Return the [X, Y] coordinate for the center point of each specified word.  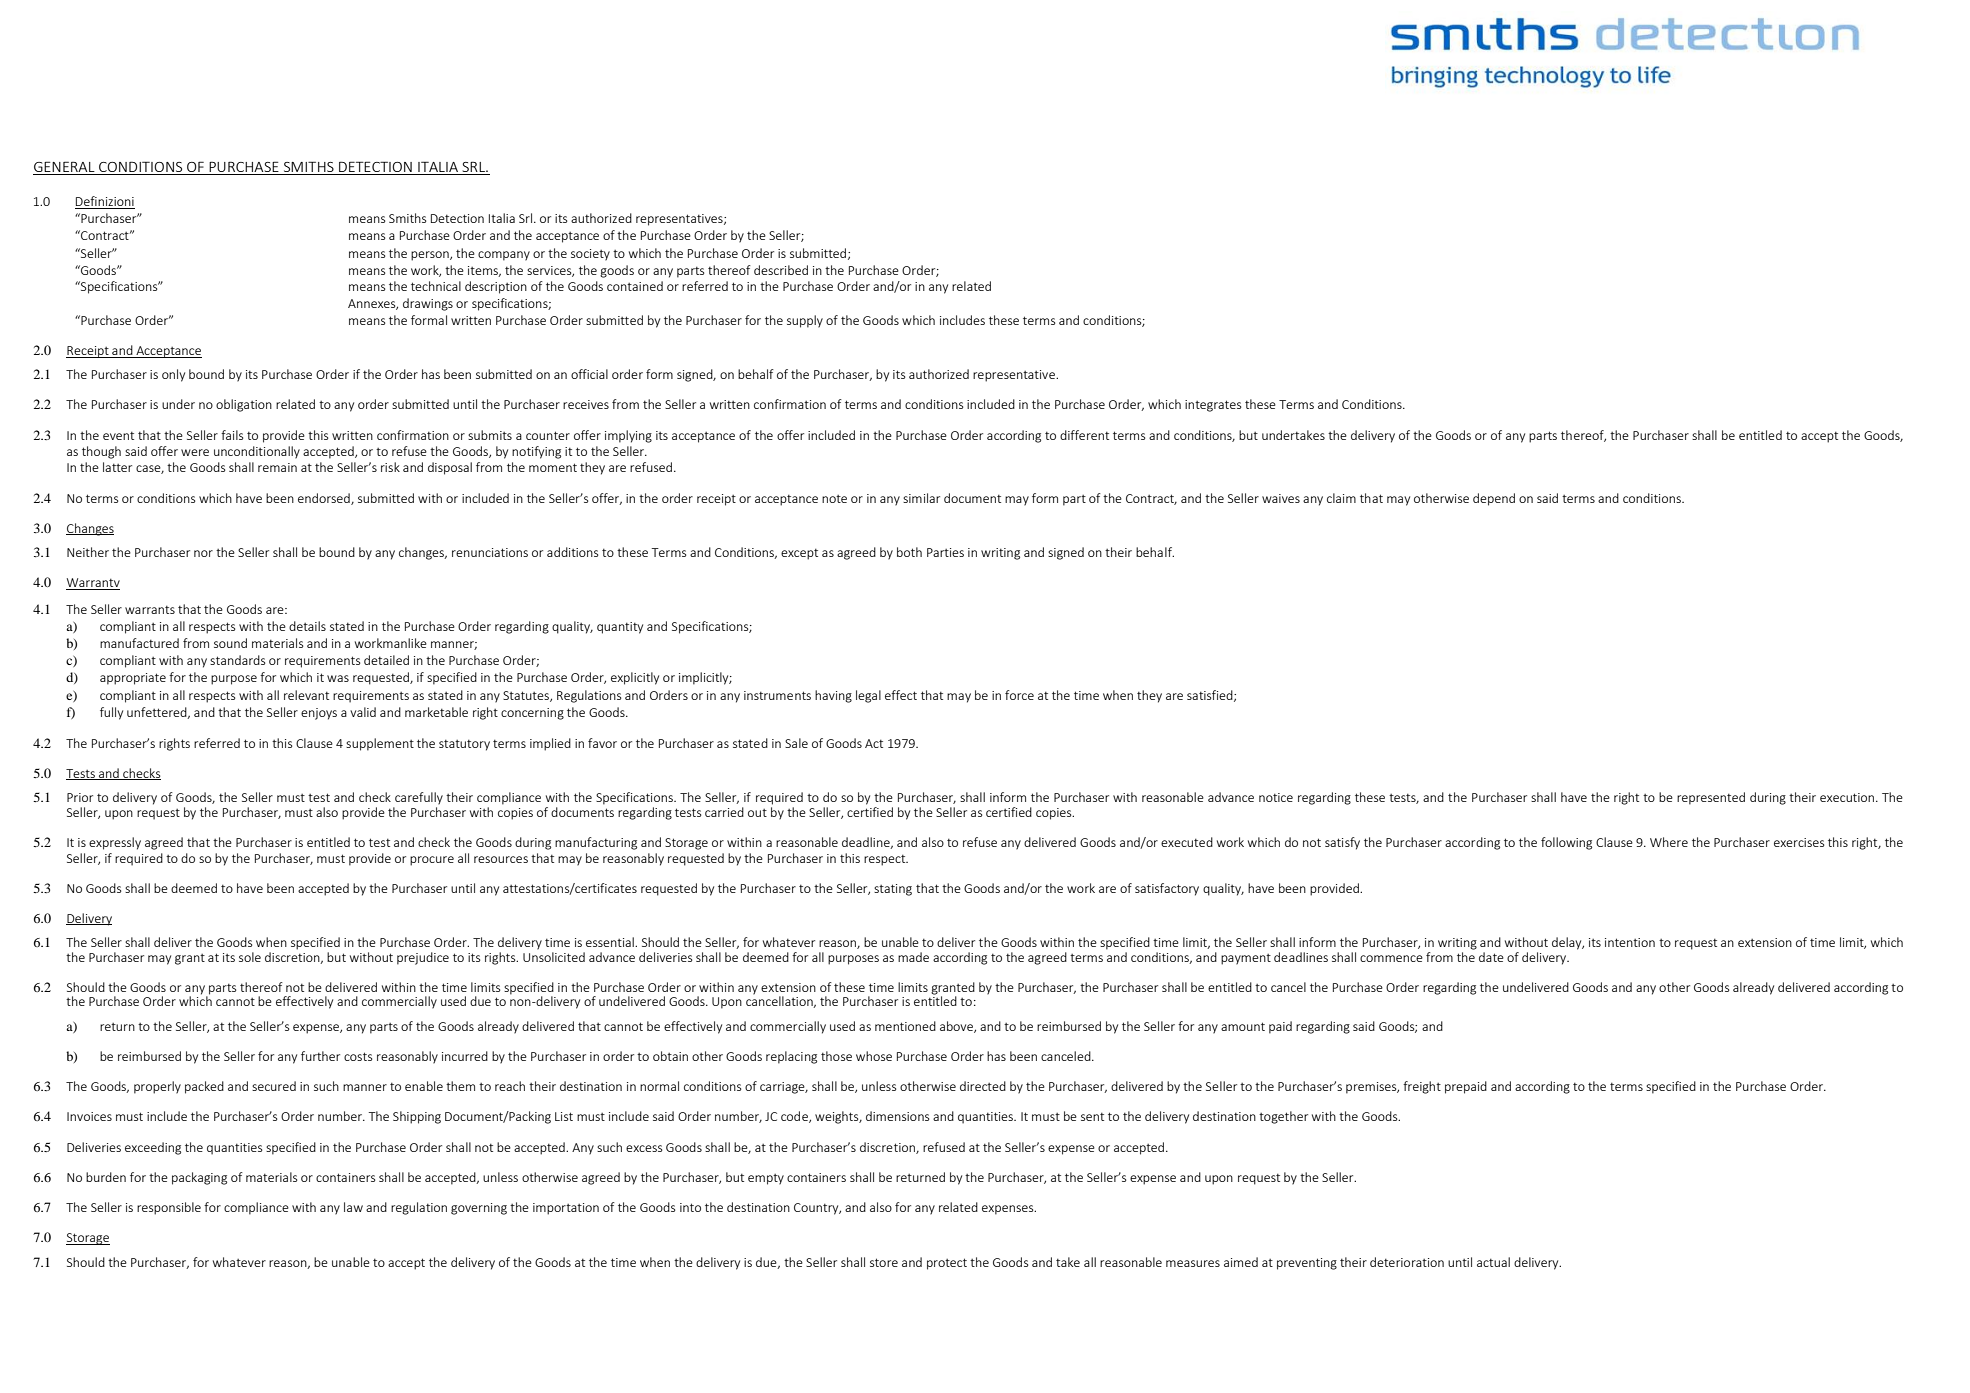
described [781, 270]
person [431, 256]
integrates [1213, 406]
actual [1493, 1262]
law [353, 1207]
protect [947, 1264]
